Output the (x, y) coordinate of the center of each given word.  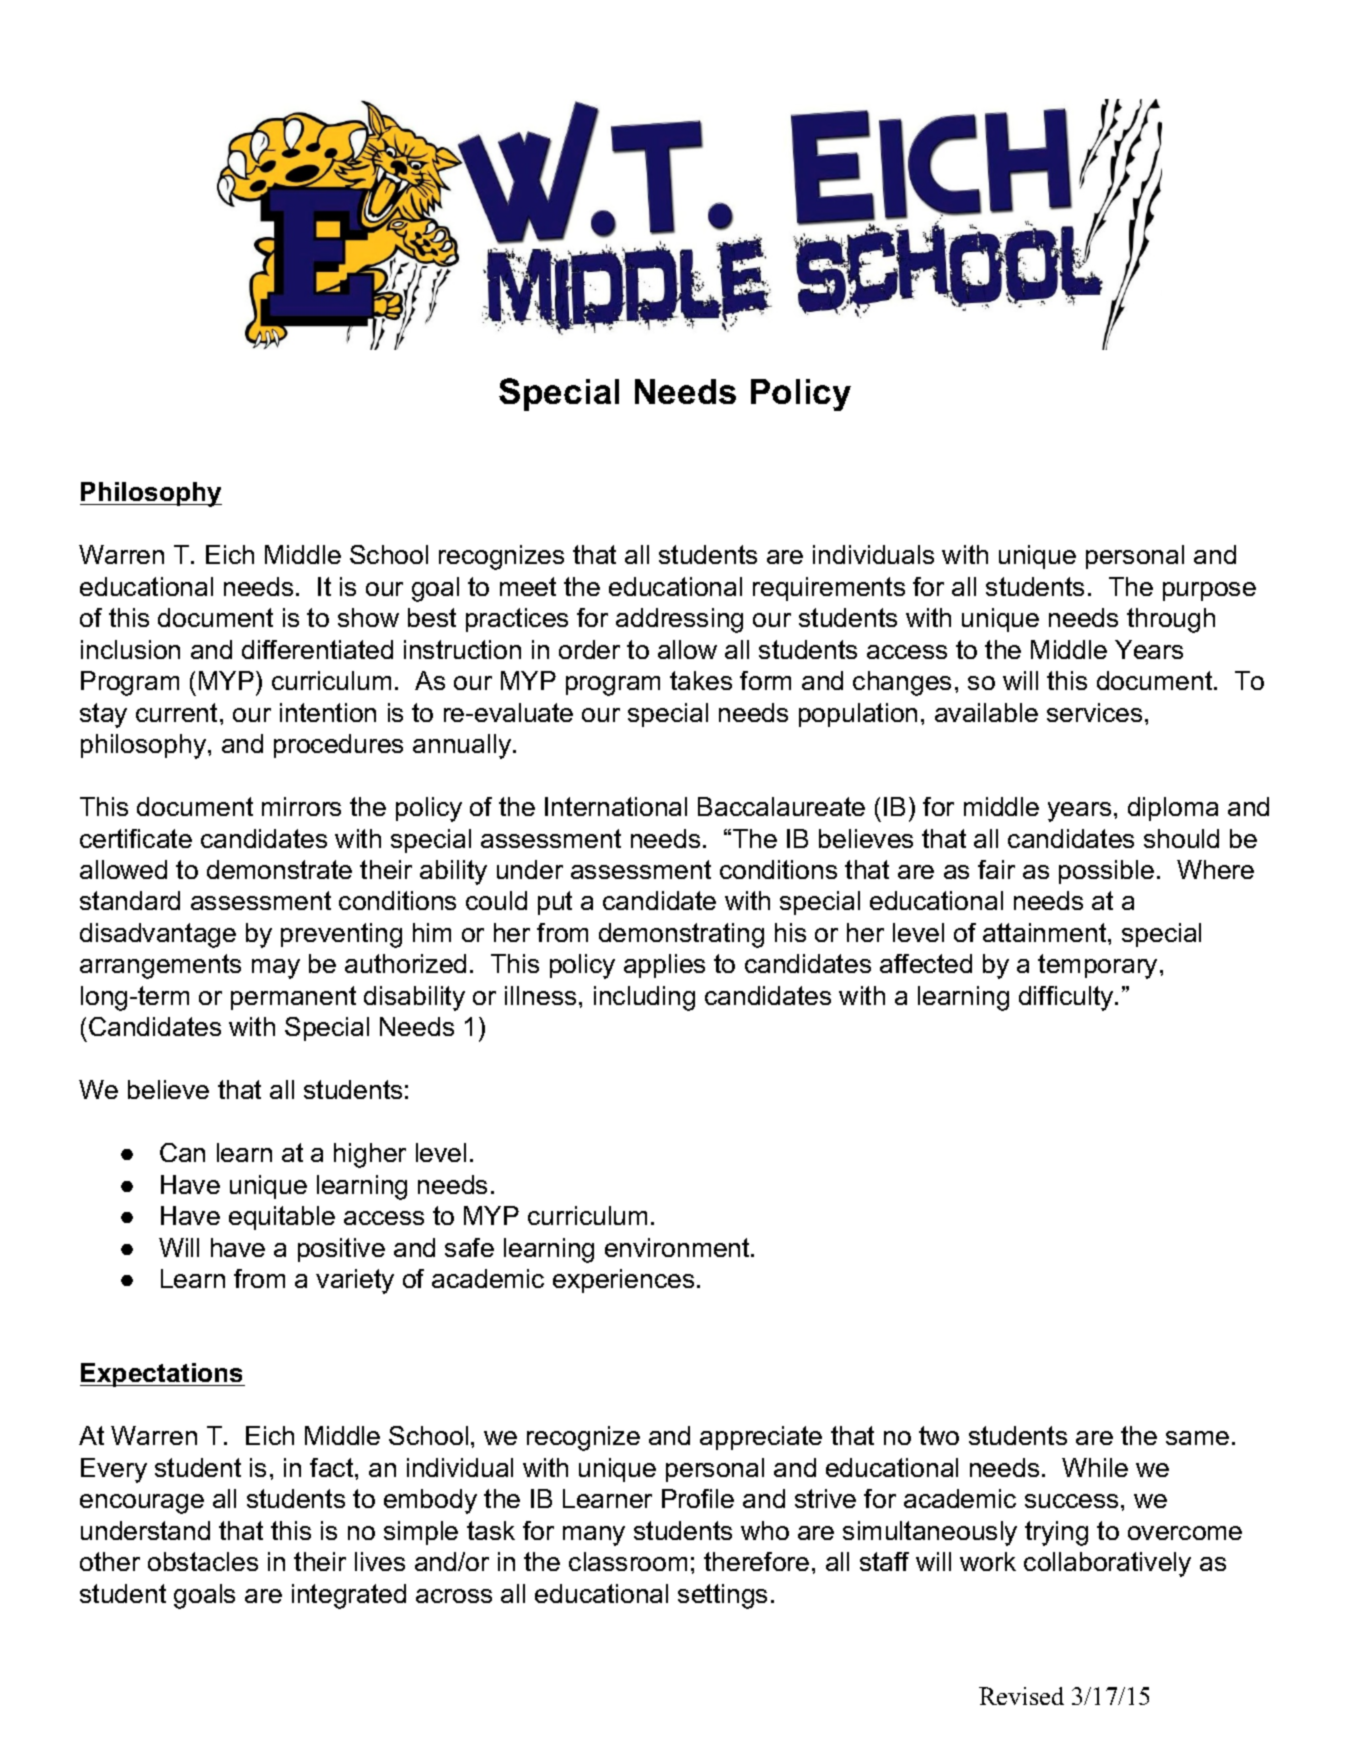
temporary (1097, 966)
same (1197, 1438)
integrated (349, 1596)
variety (355, 1281)
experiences (623, 1281)
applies (664, 966)
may (276, 969)
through (1171, 620)
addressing (679, 620)
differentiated (317, 649)
